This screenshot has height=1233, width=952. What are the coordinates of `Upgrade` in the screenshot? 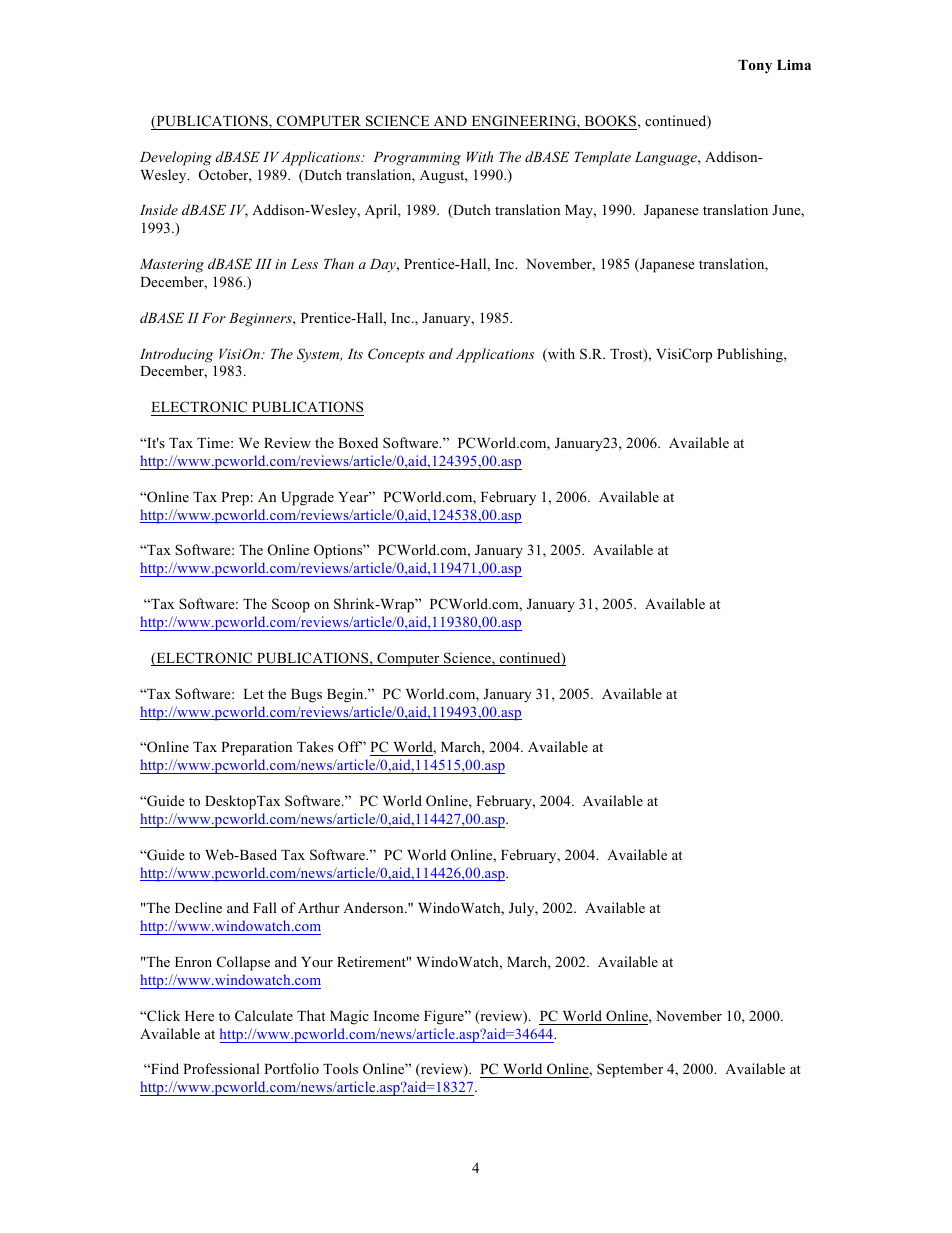 It's located at (307, 498).
